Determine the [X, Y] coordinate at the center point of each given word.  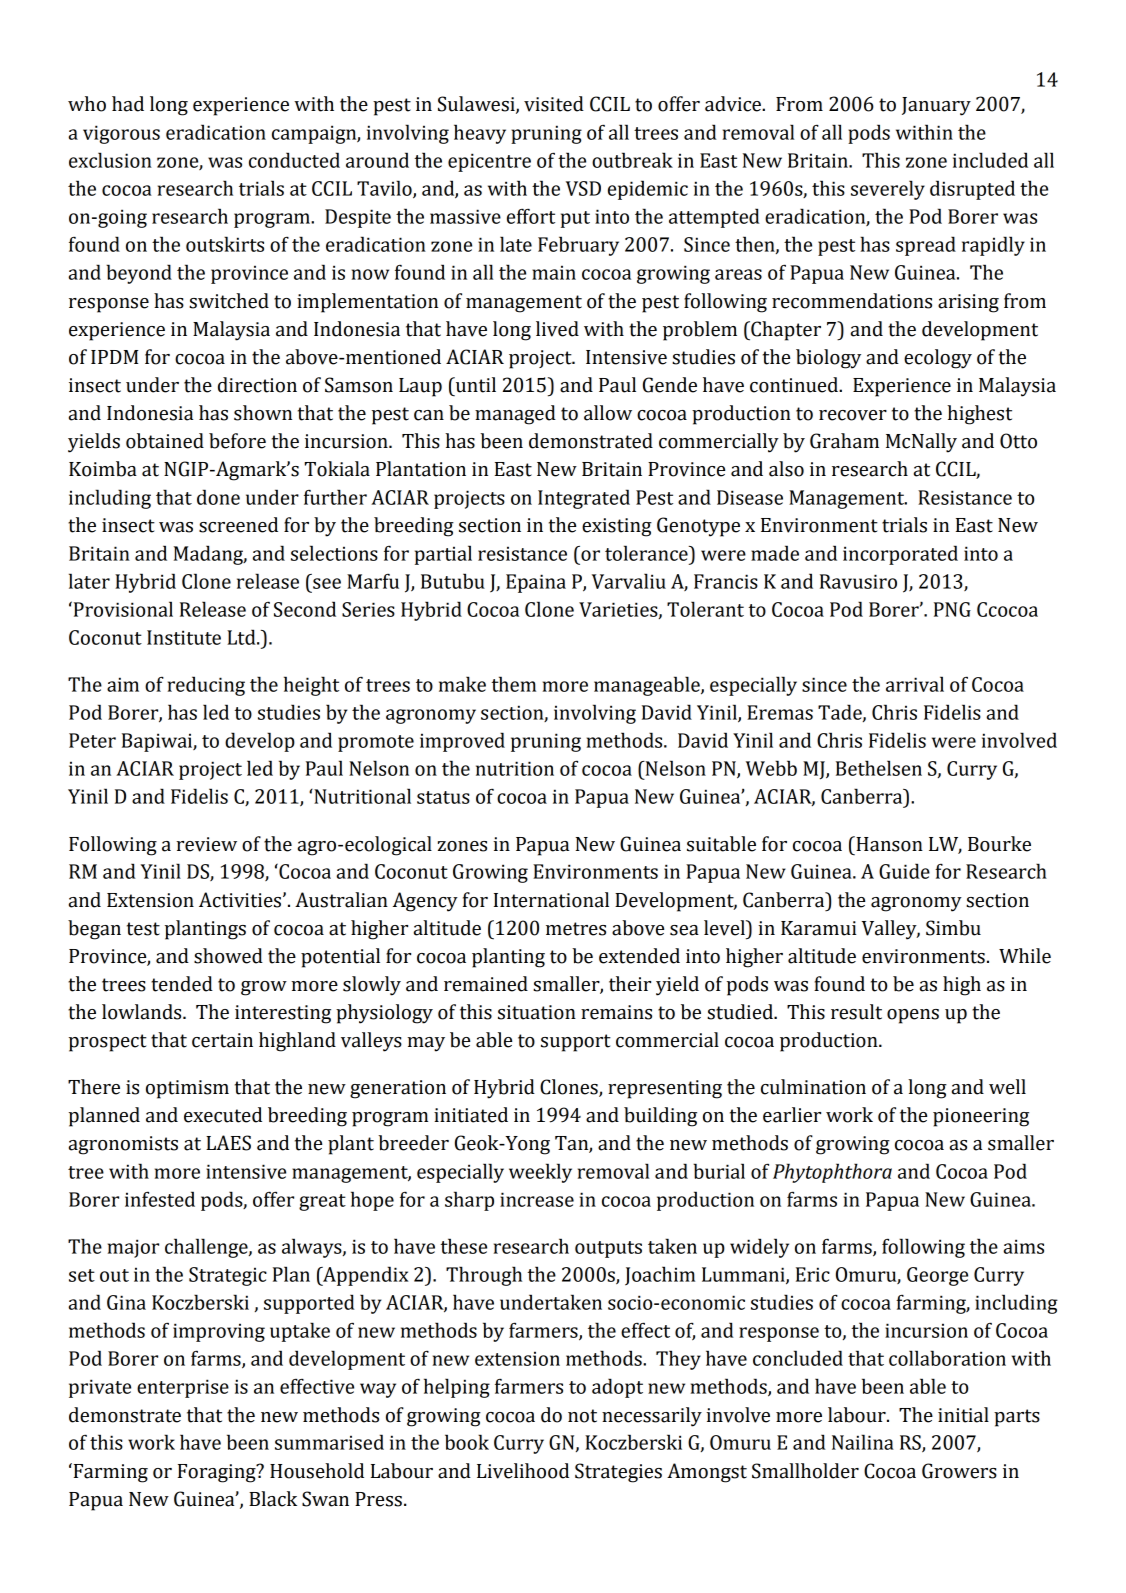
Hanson [888, 844]
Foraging [218, 1473]
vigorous [121, 134]
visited [554, 104]
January [936, 106]
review [206, 844]
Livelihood [523, 1471]
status [443, 797]
